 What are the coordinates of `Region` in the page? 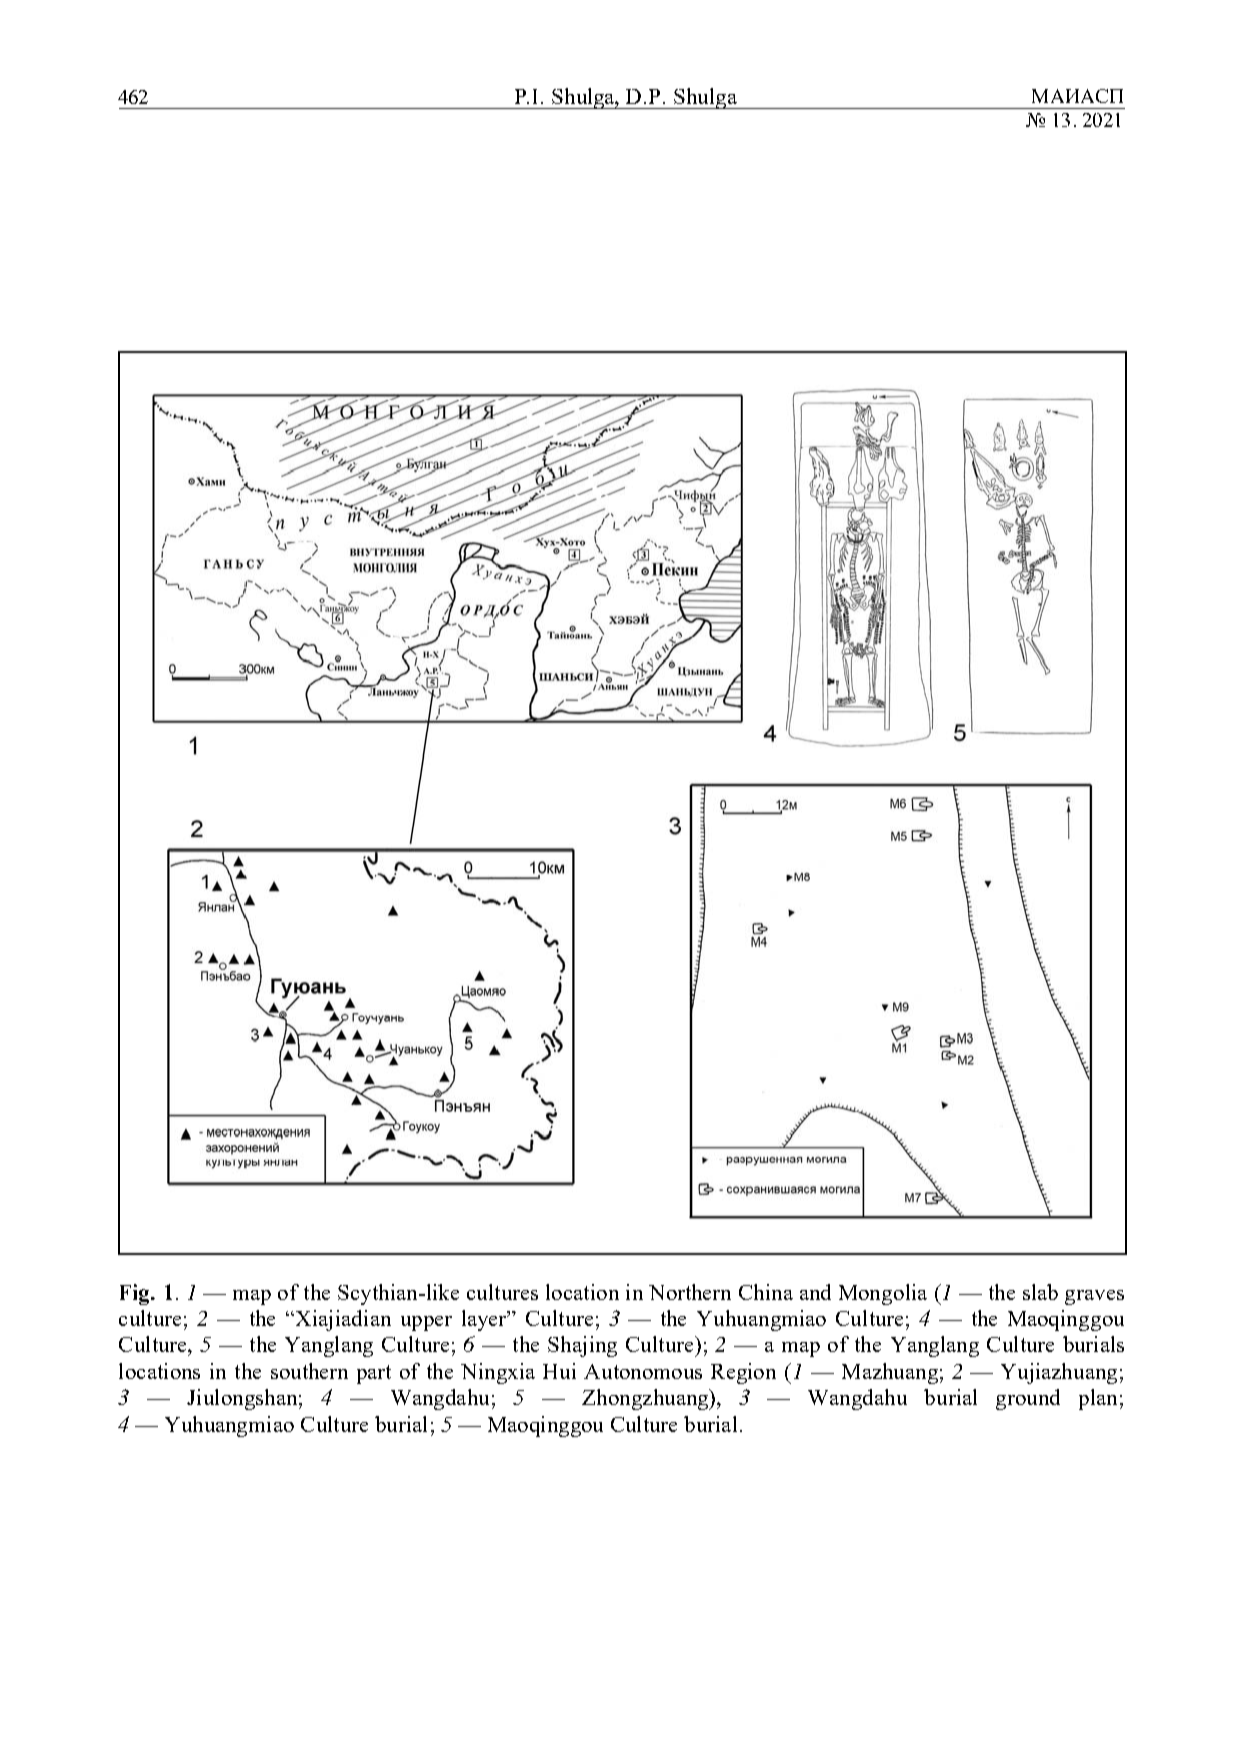 It's located at (743, 1373).
